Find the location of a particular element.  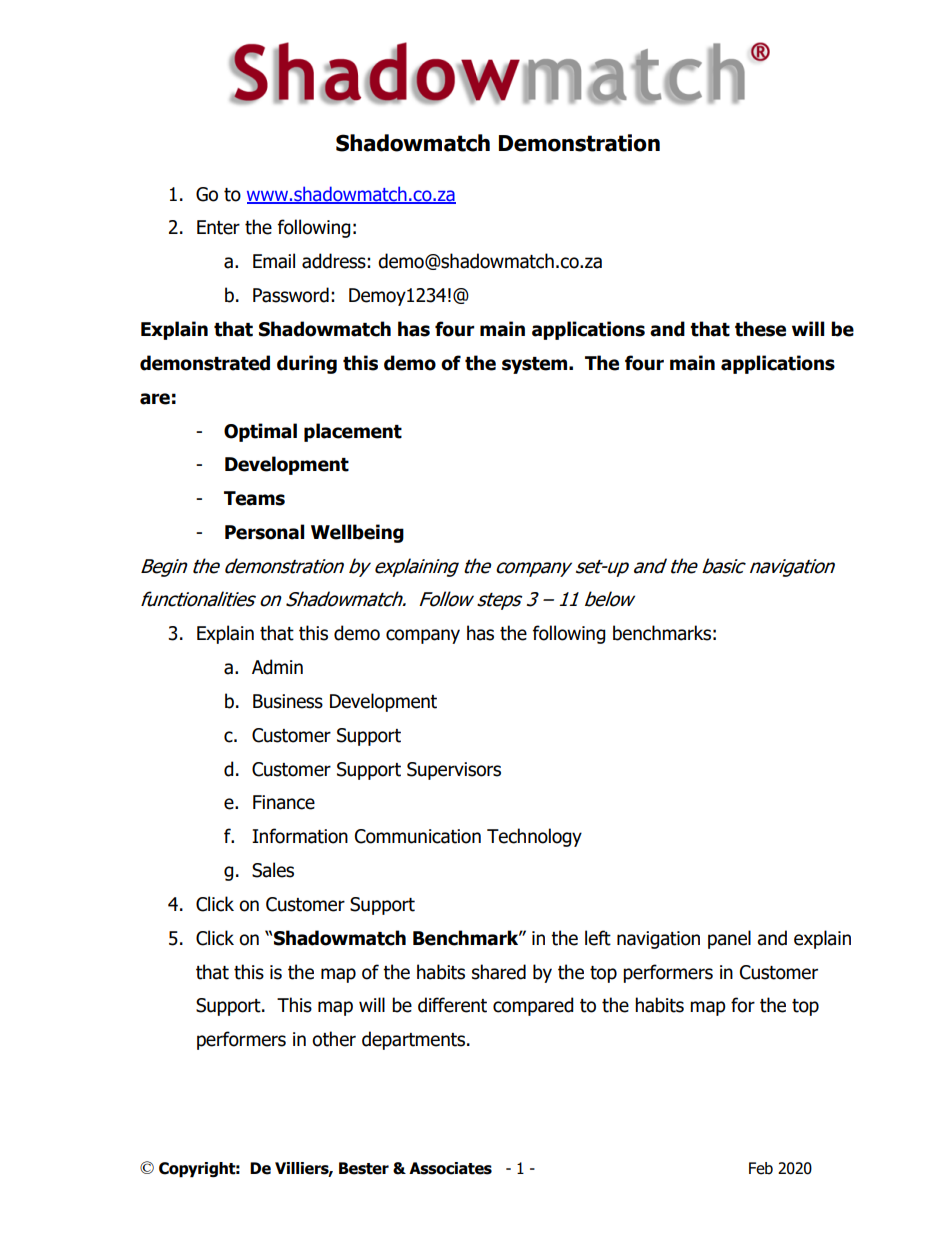

Bester is located at coordinates (364, 1168).
